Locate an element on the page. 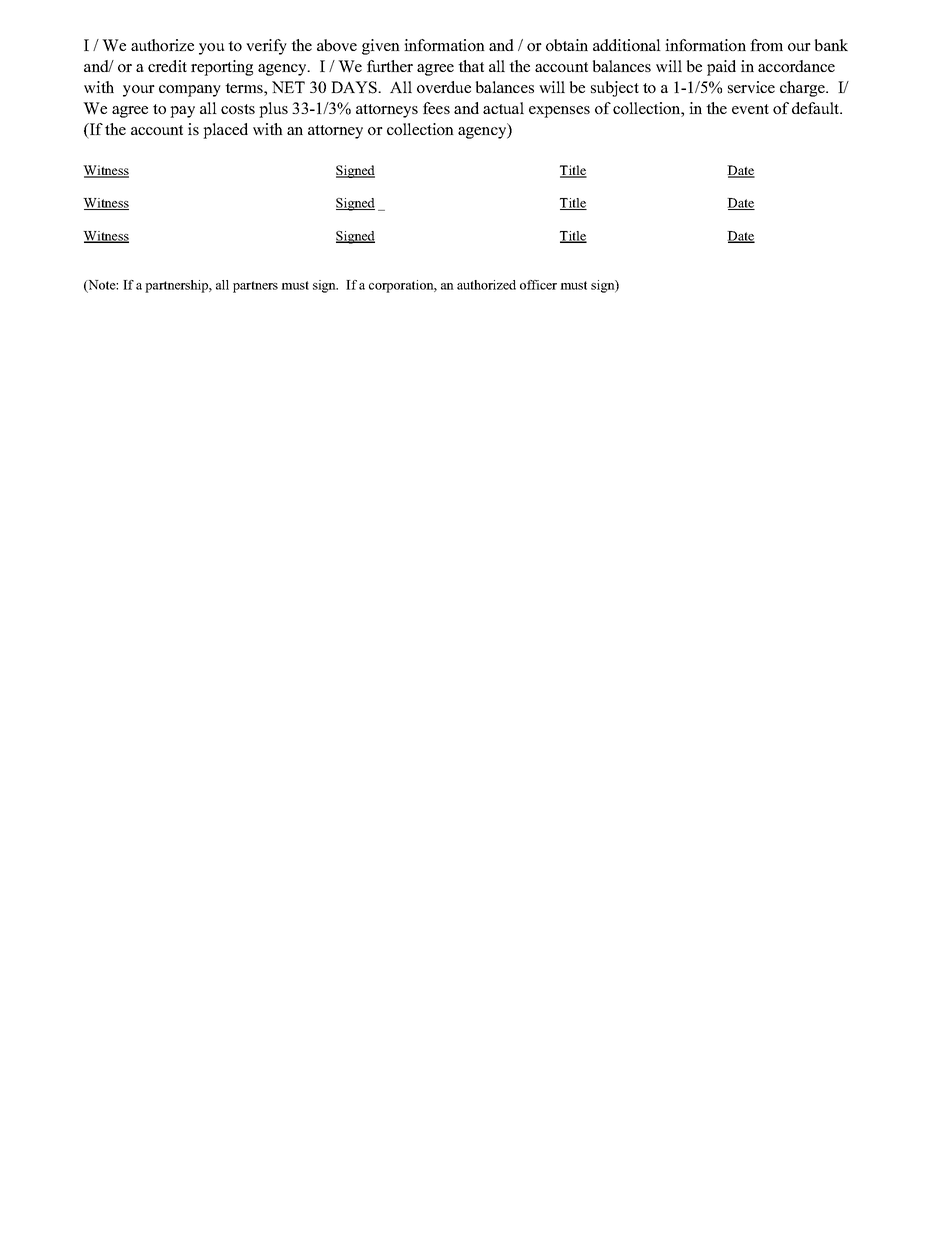  officer is located at coordinates (538, 285).
